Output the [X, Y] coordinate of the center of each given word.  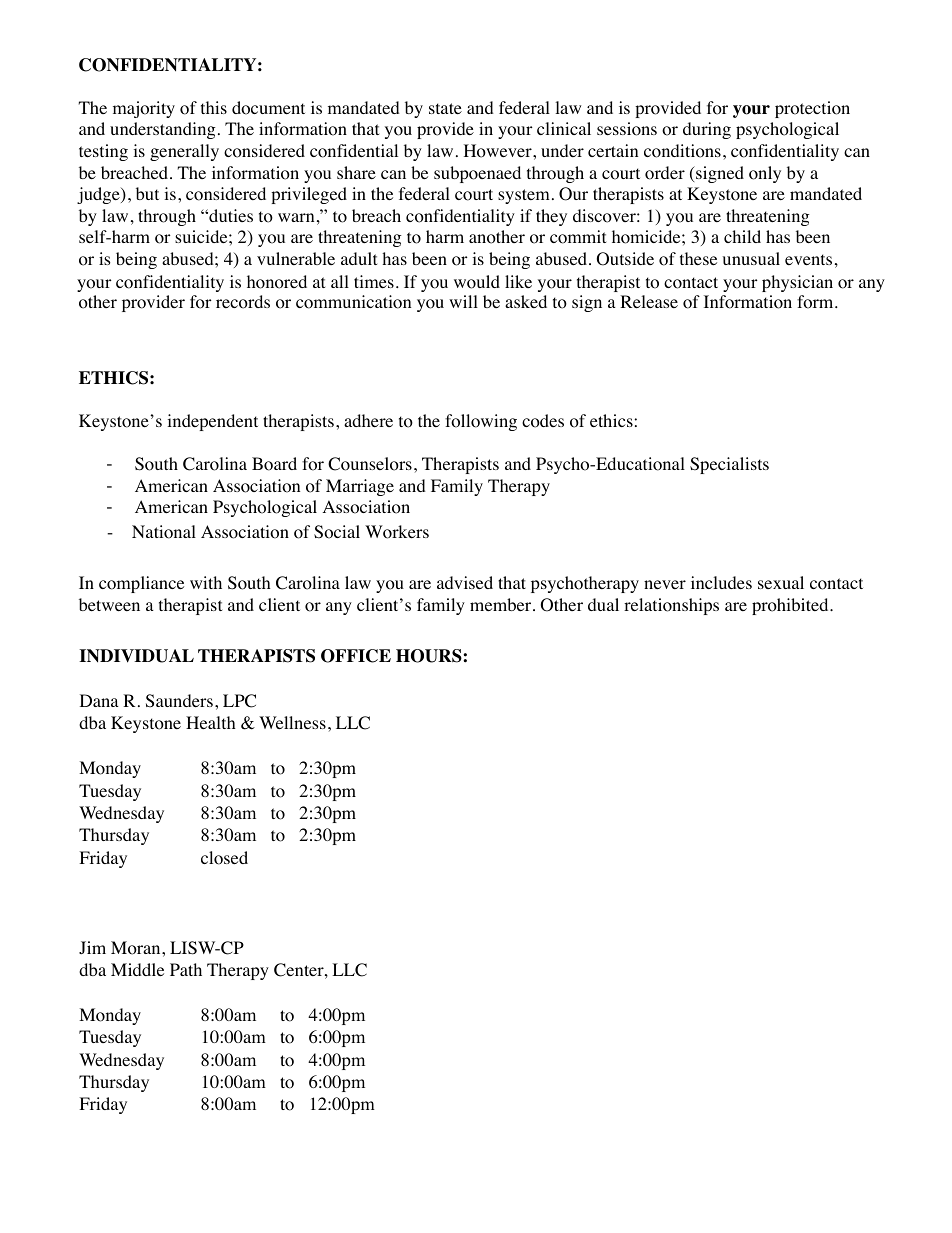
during [707, 130]
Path [186, 969]
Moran [137, 948]
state [445, 108]
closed [224, 858]
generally [184, 152]
